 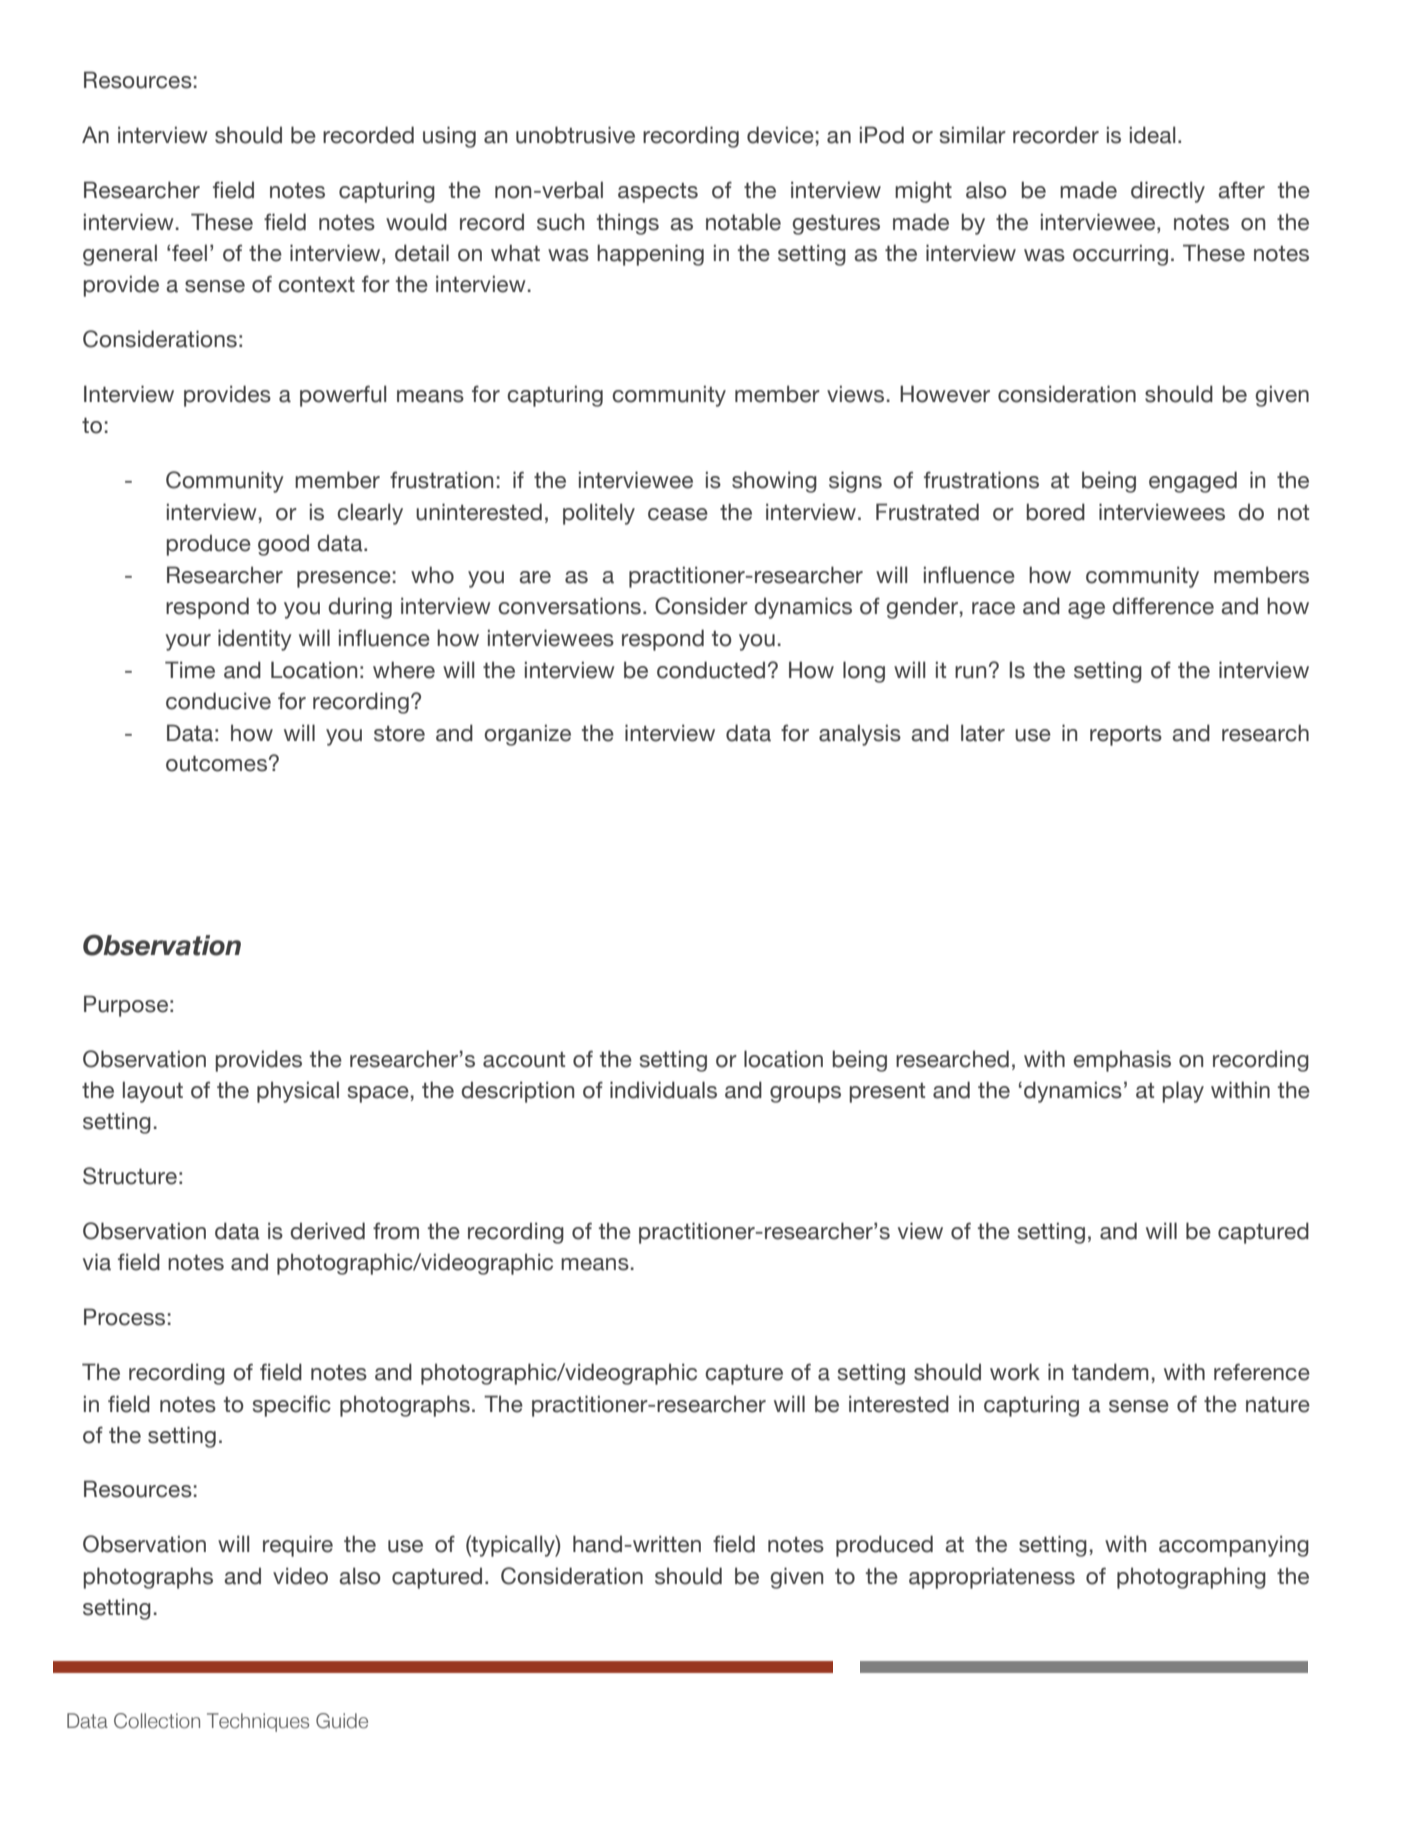 I want to click on outcomes, so click(x=216, y=764).
